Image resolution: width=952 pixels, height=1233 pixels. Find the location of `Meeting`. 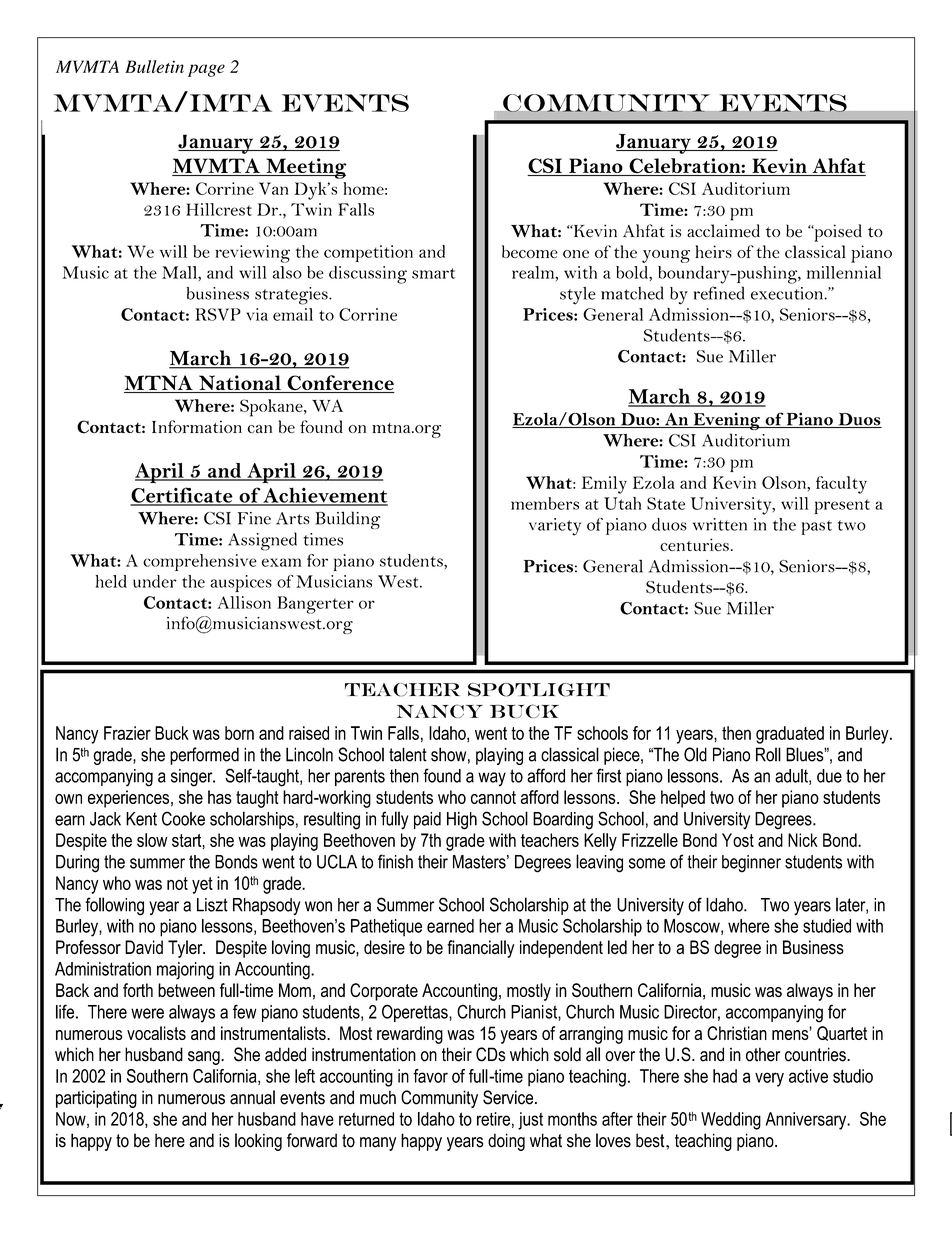

Meeting is located at coordinates (305, 168).
